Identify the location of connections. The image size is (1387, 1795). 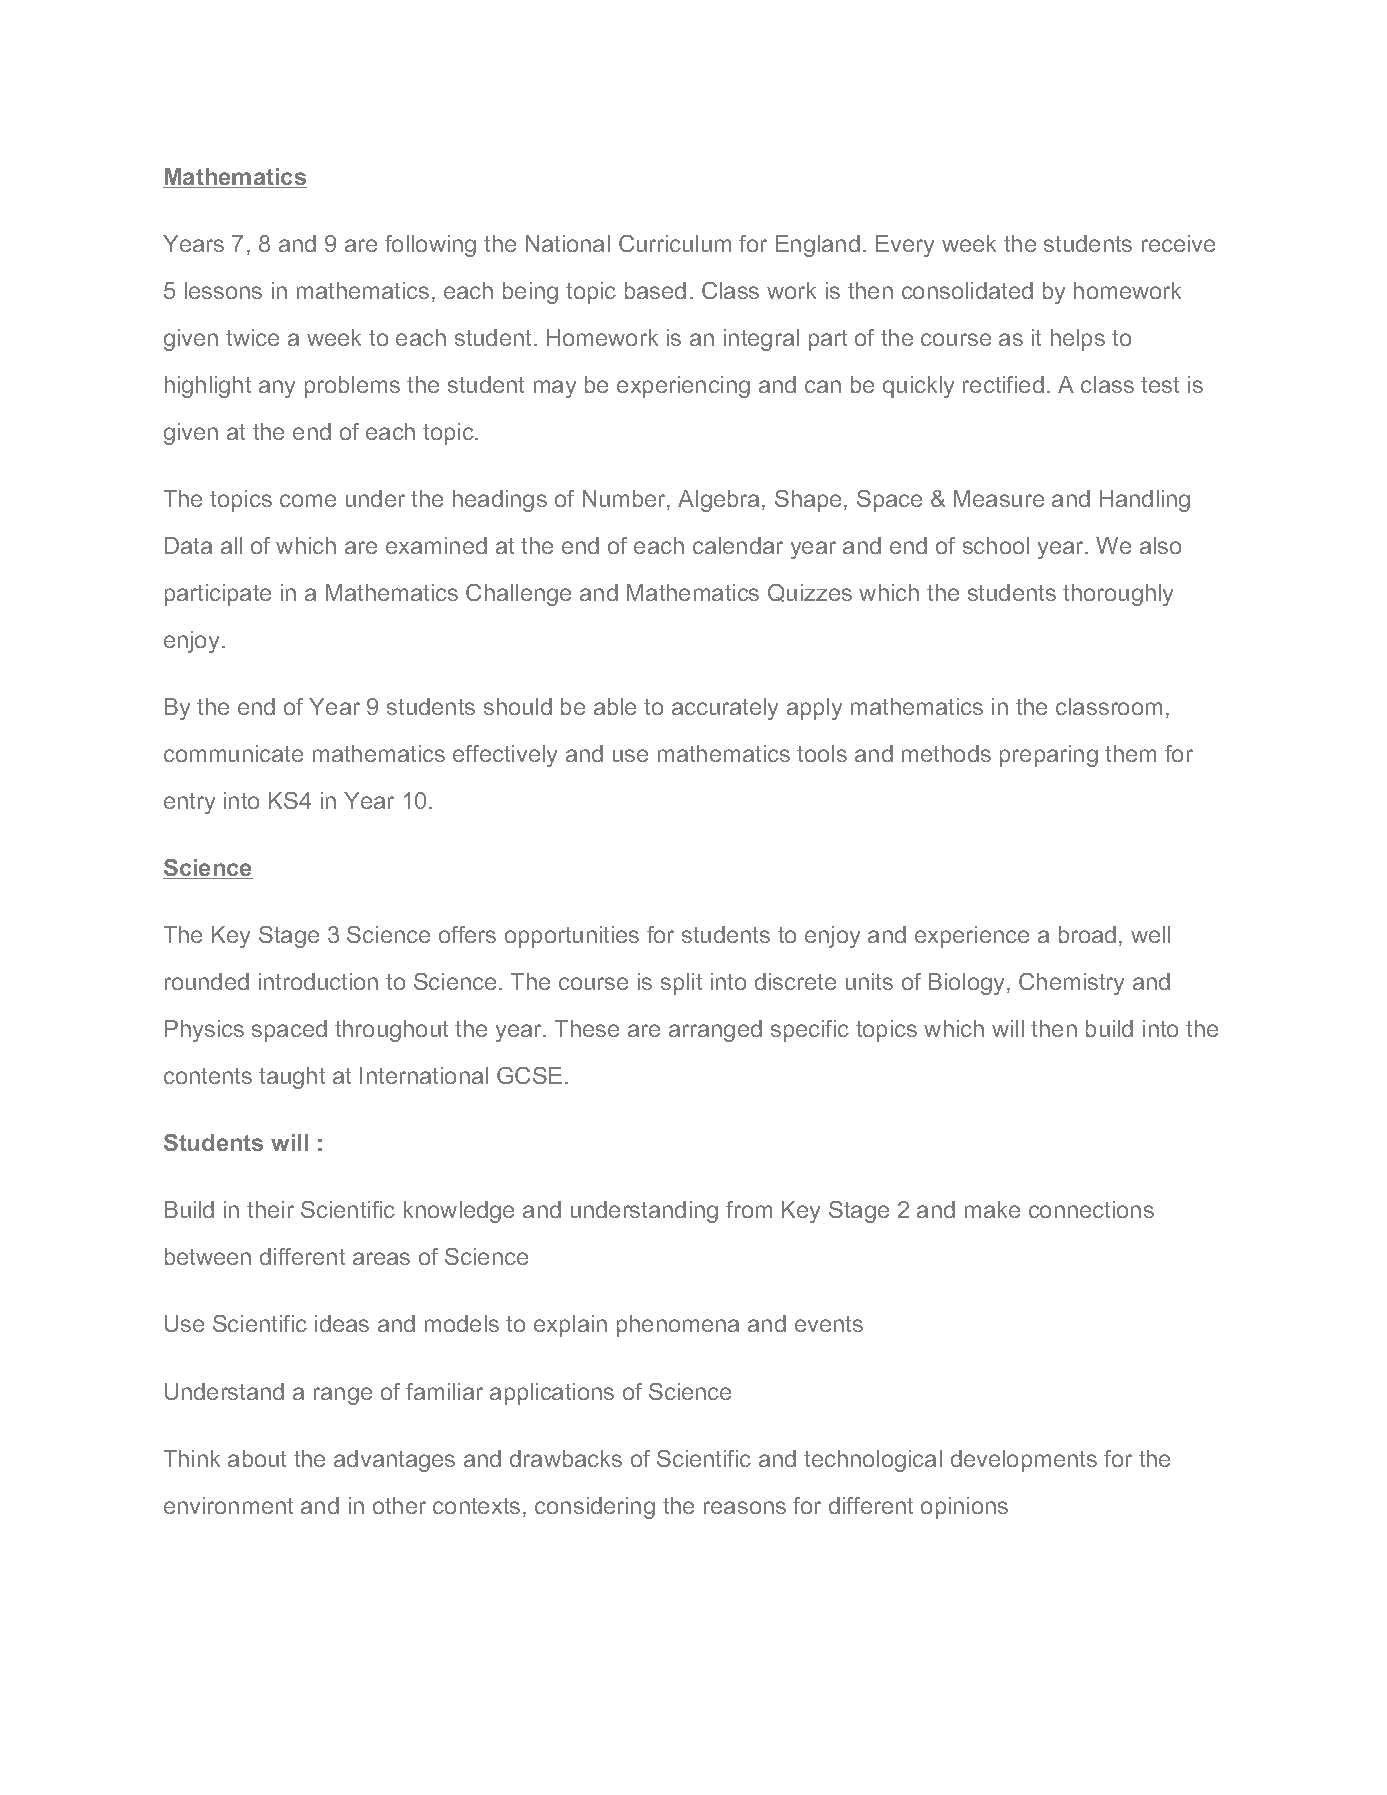
(1091, 1209).
